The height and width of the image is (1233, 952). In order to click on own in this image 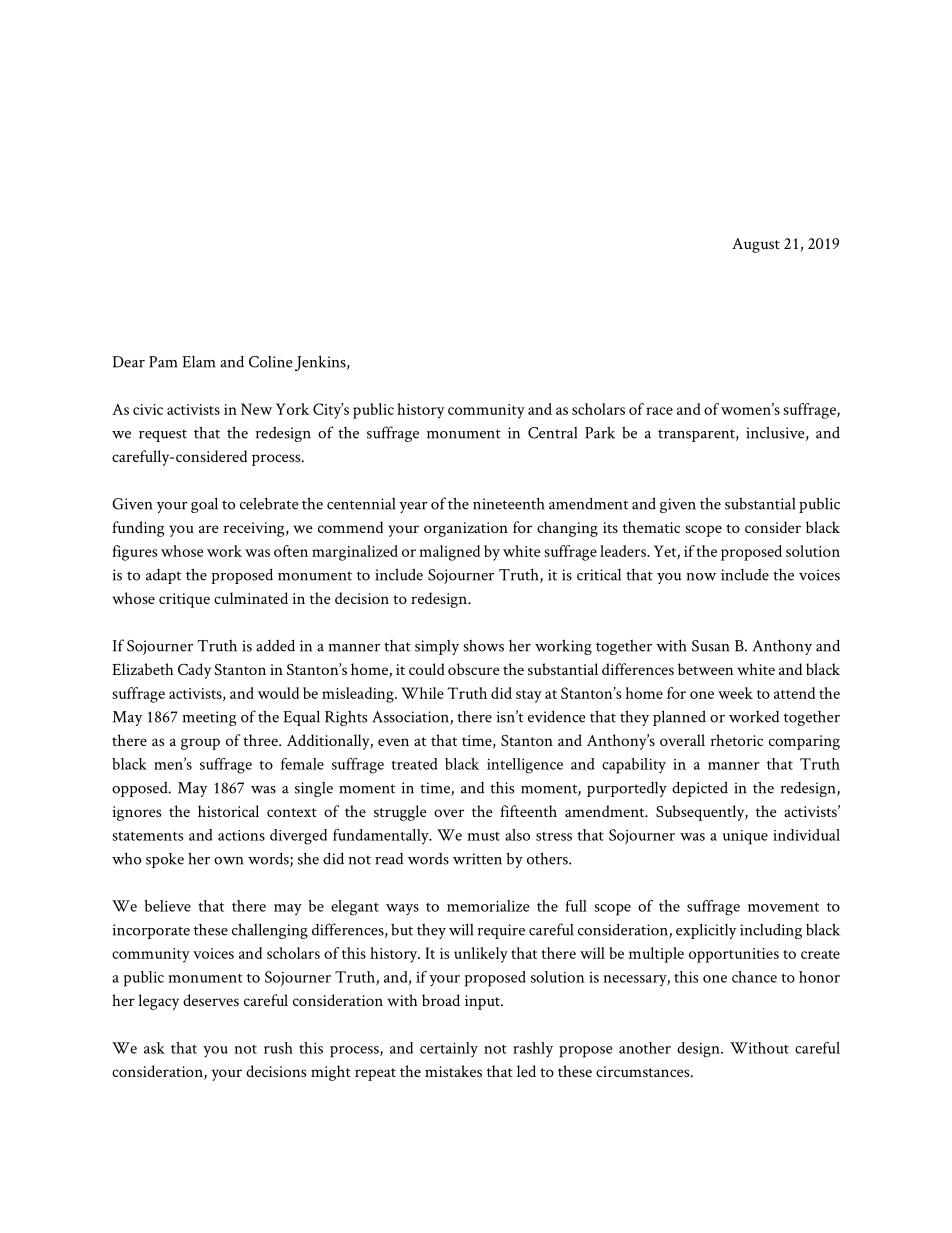, I will do `click(229, 861)`.
